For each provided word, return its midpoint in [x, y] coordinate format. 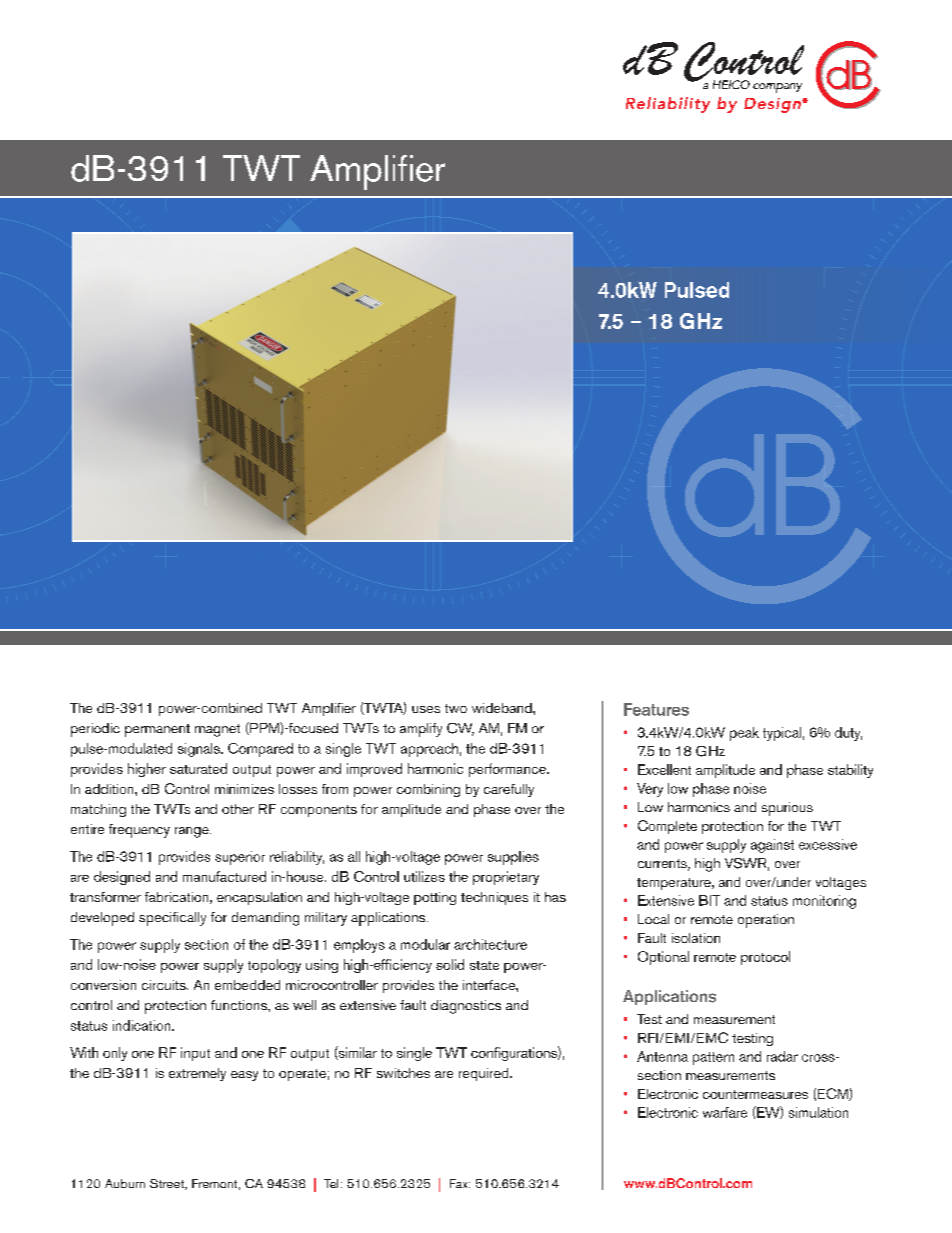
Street [168, 1184]
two [456, 708]
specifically [172, 919]
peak [744, 734]
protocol [765, 958]
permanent [157, 730]
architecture [490, 944]
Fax [460, 1183]
